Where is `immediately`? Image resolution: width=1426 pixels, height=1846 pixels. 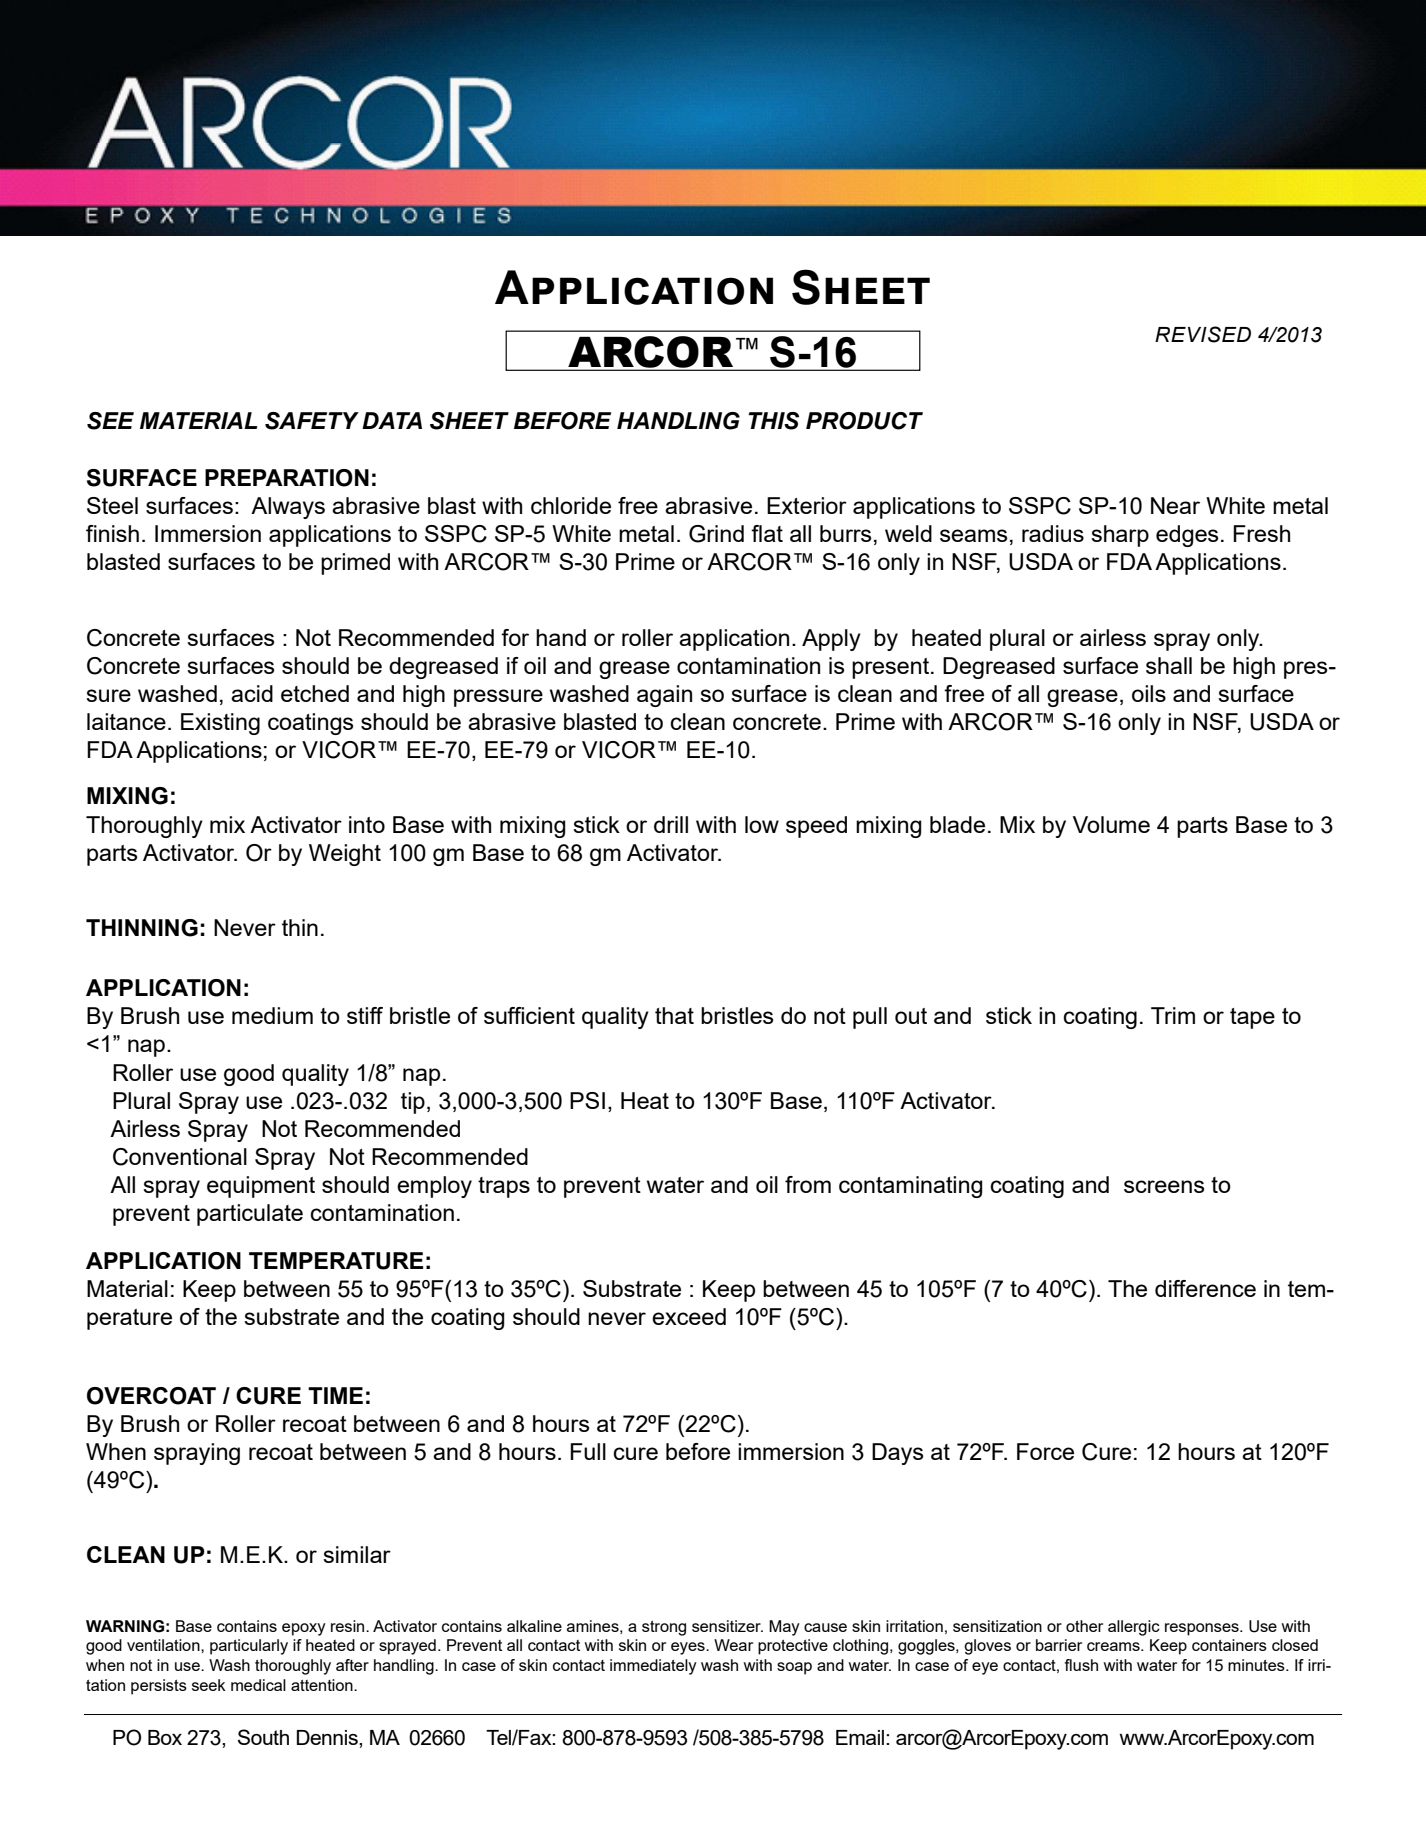 immediately is located at coordinates (653, 1667).
